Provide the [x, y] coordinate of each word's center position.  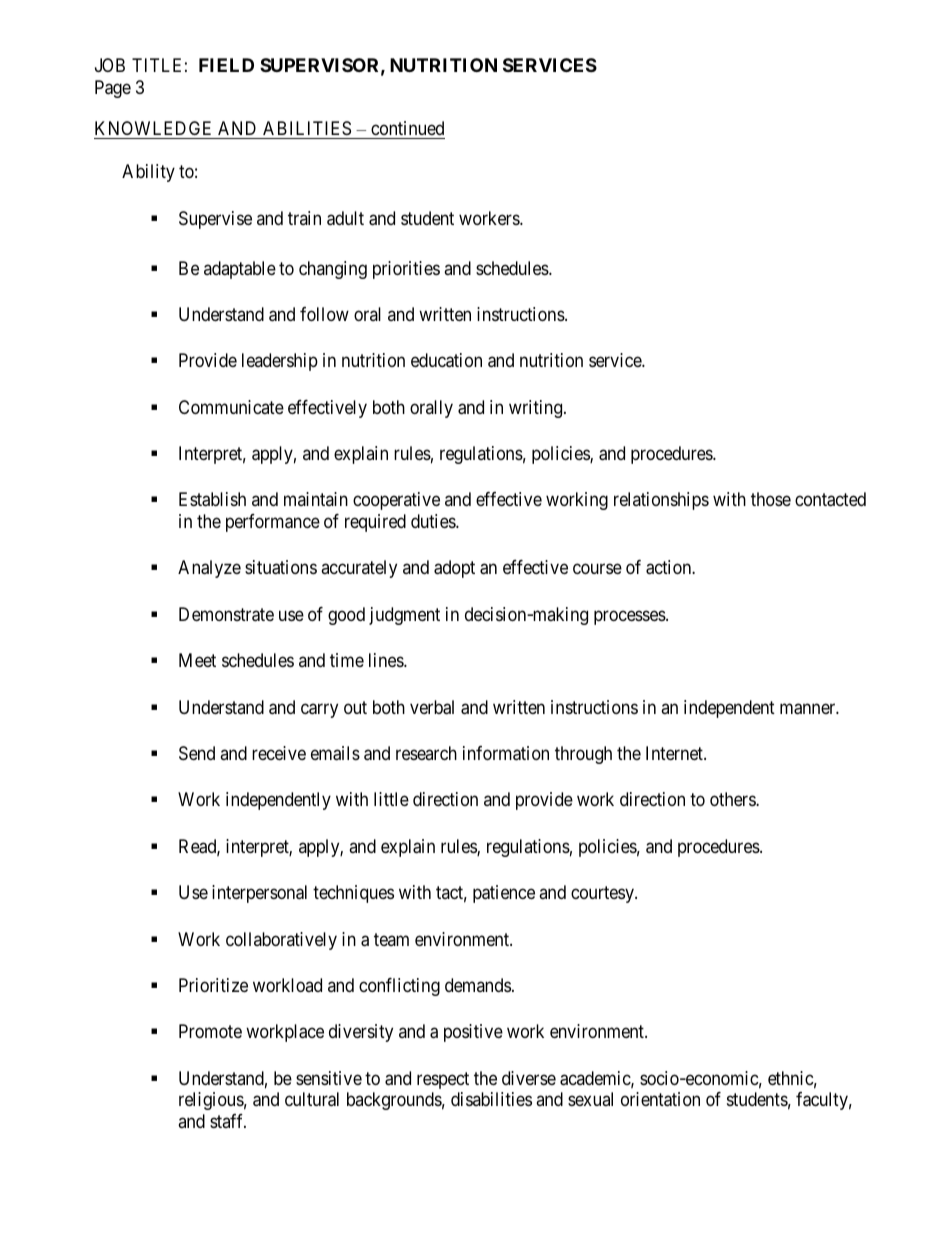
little [391, 799]
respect [443, 1080]
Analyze [209, 569]
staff [228, 1121]
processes [630, 617]
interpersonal [259, 894]
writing [537, 409]
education [446, 360]
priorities [406, 270]
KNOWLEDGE [153, 128]
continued [407, 128]
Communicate [231, 407]
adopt [454, 569]
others [733, 799]
